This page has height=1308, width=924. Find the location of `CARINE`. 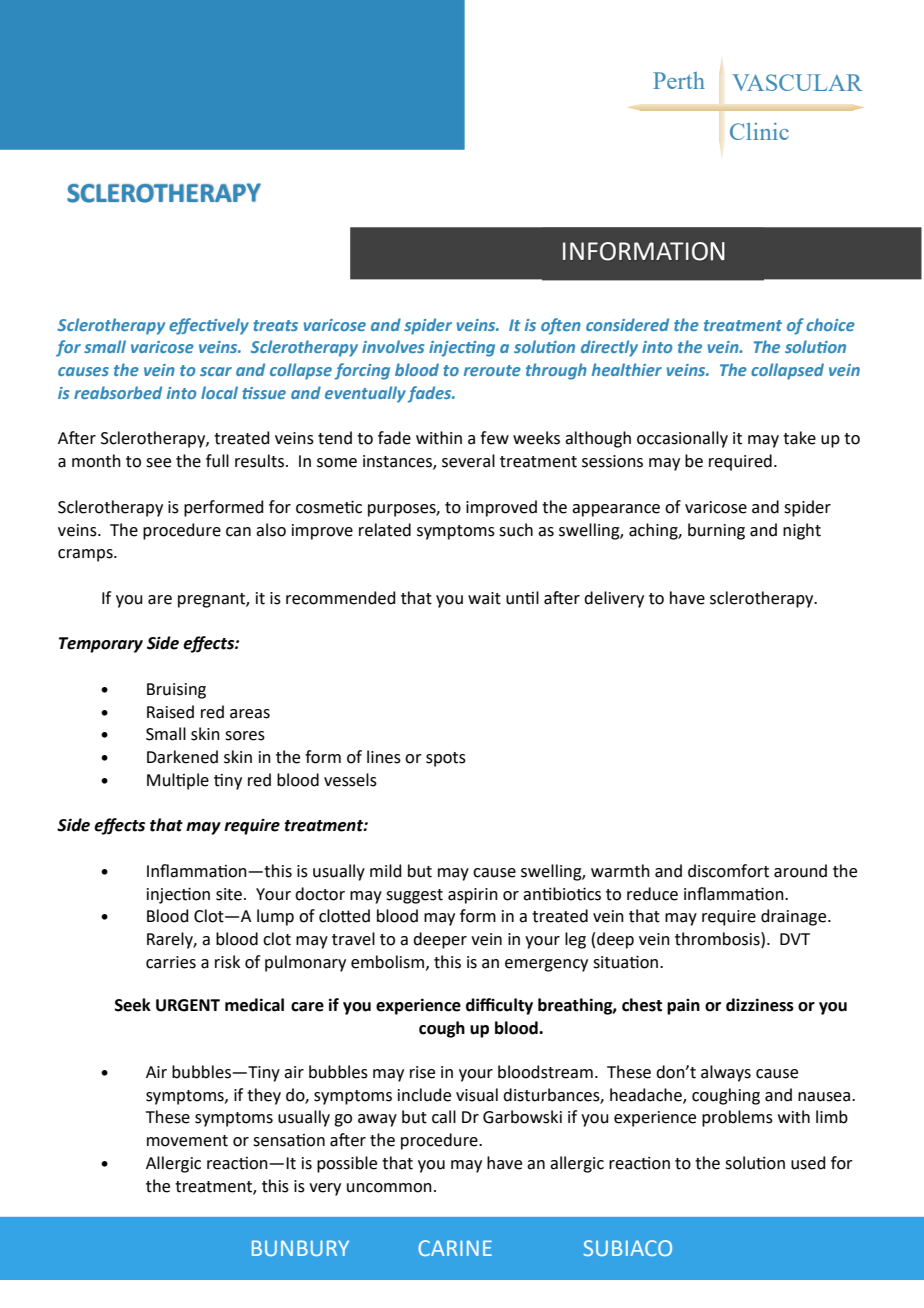

CARINE is located at coordinates (455, 1248).
